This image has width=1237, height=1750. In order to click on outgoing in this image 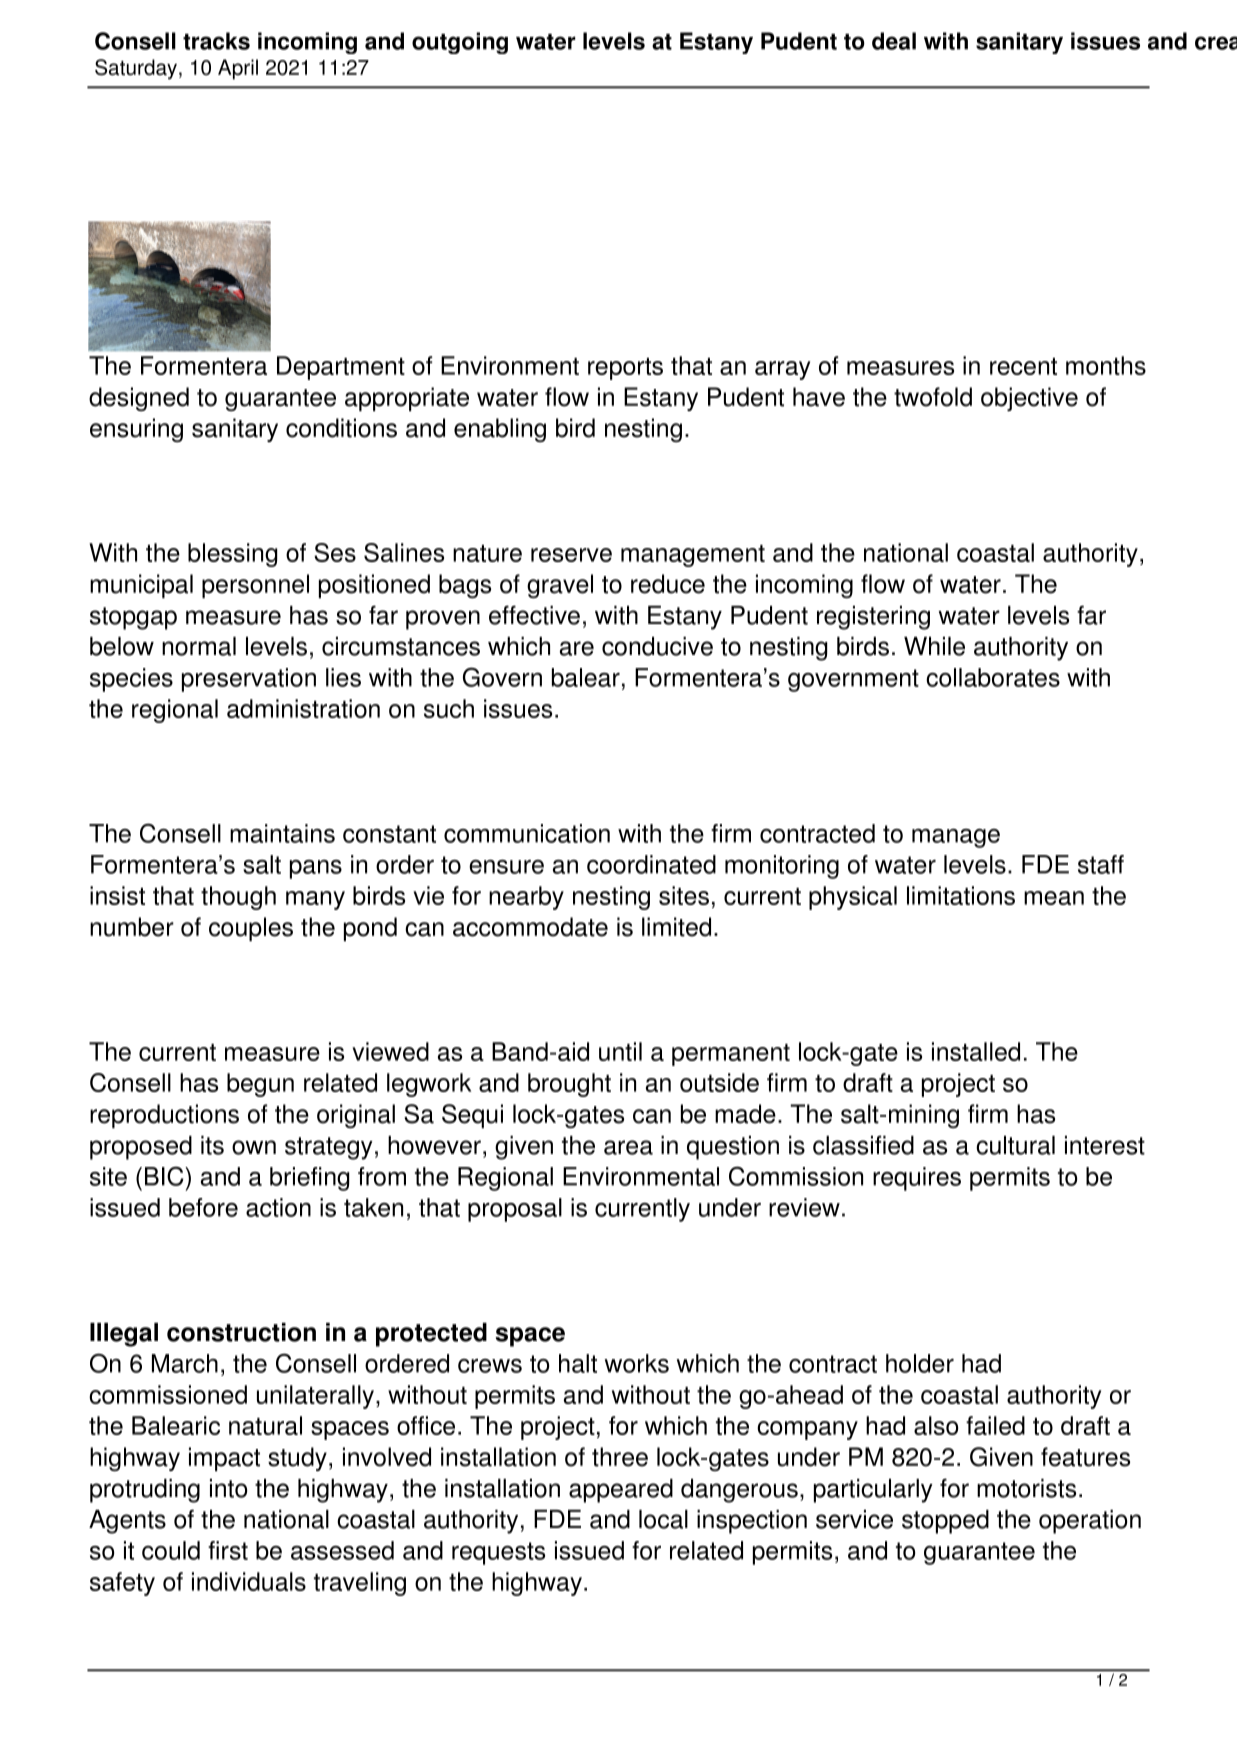, I will do `click(460, 43)`.
